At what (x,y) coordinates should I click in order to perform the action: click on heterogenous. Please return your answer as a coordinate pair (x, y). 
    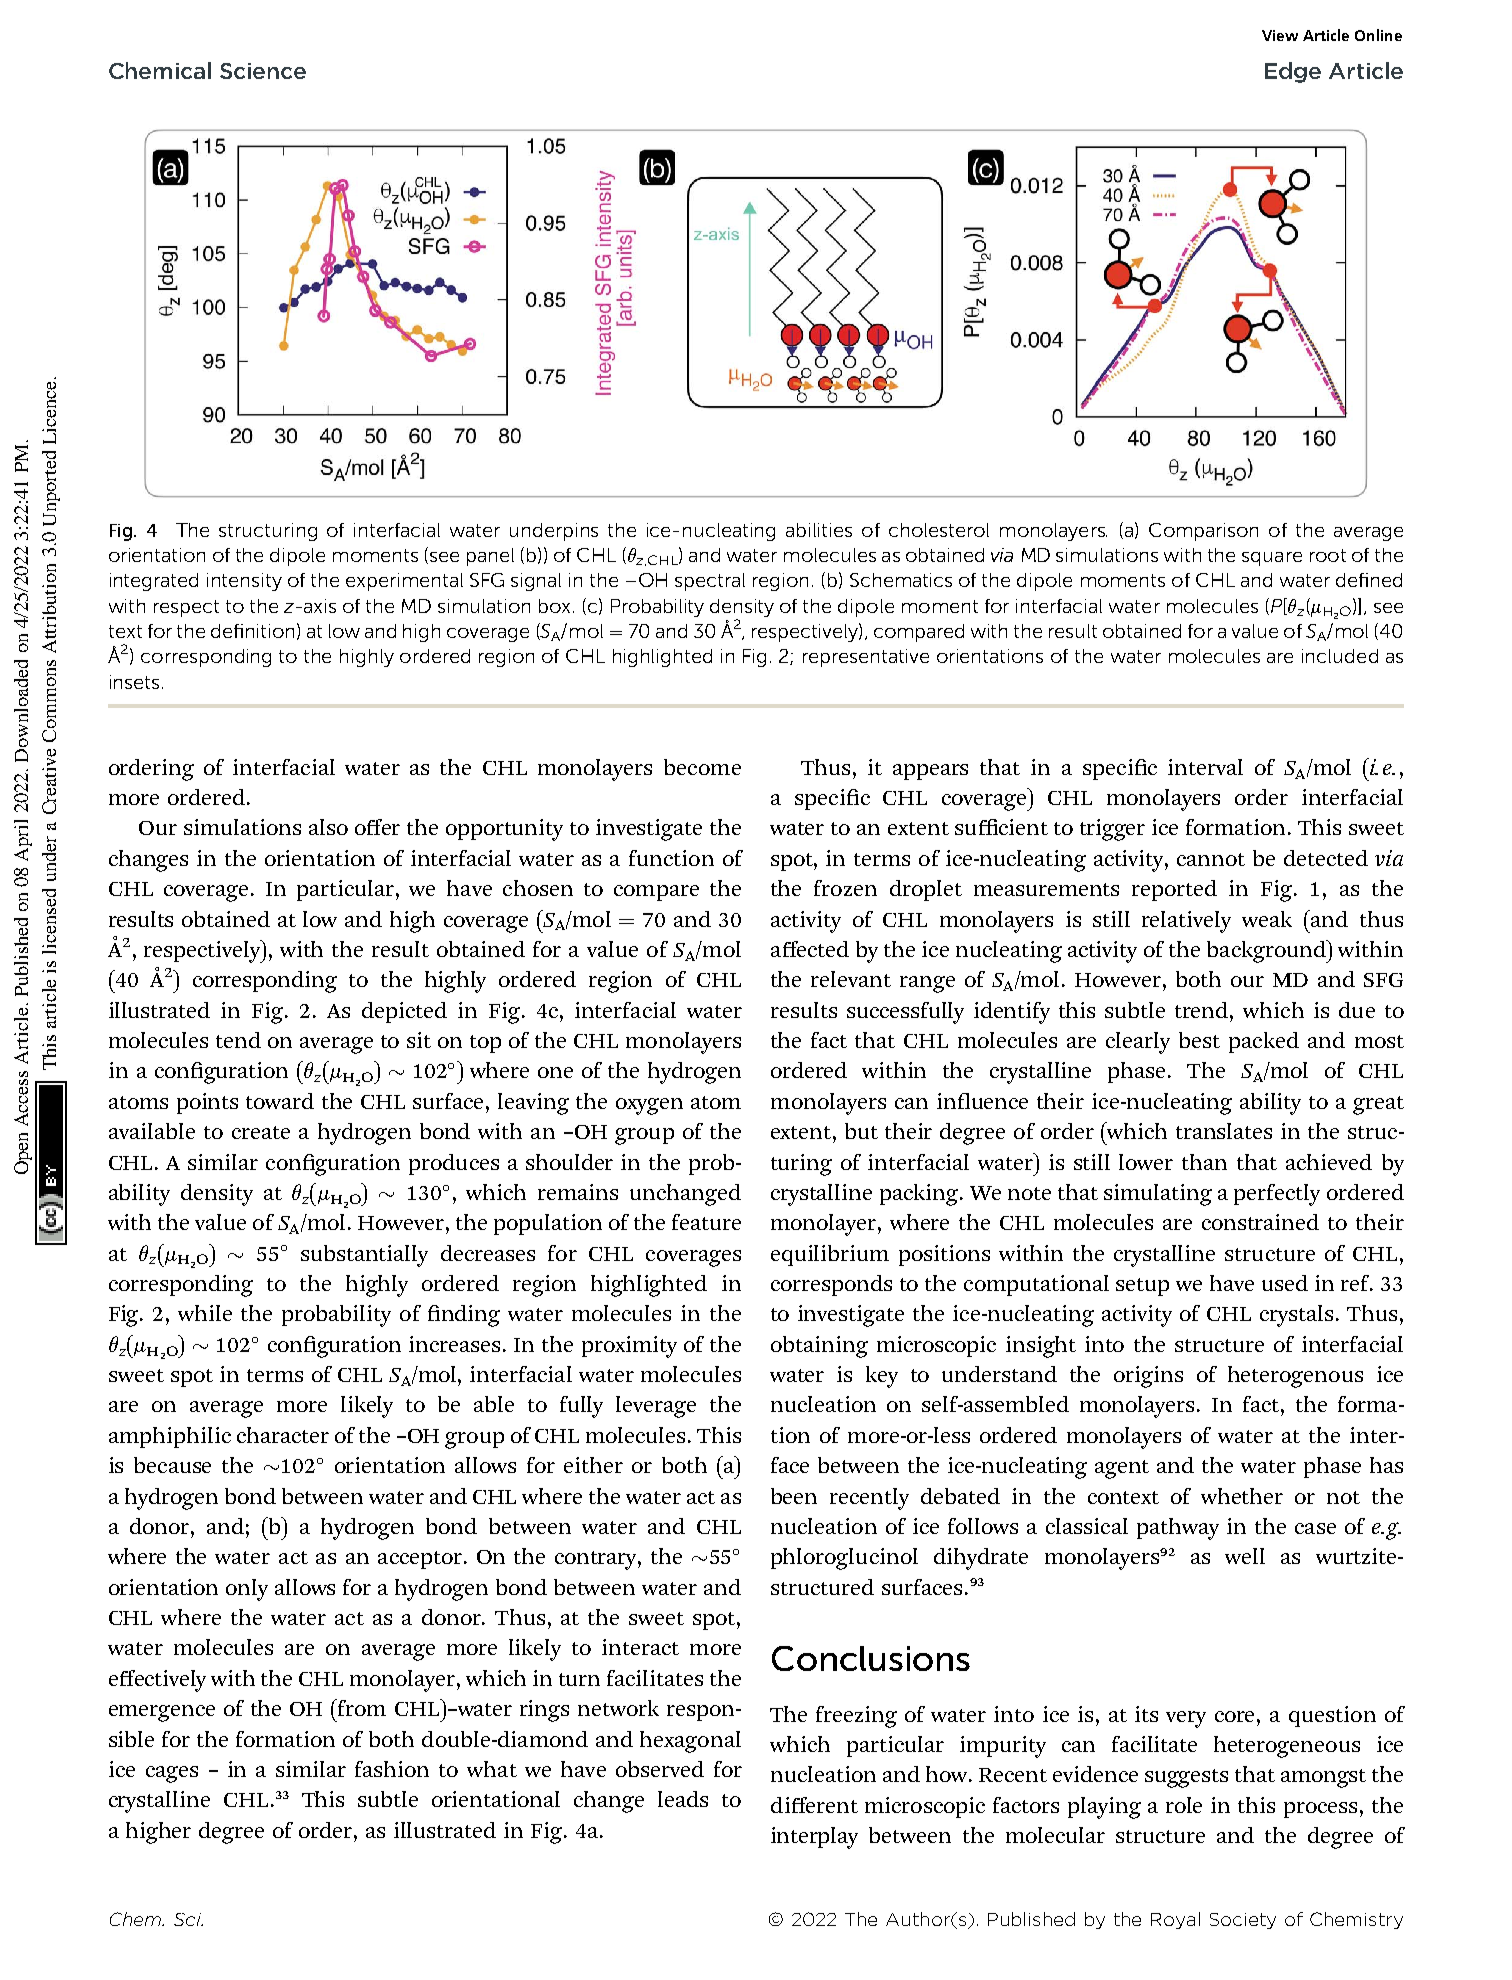
    Looking at the image, I should click on (1295, 1377).
